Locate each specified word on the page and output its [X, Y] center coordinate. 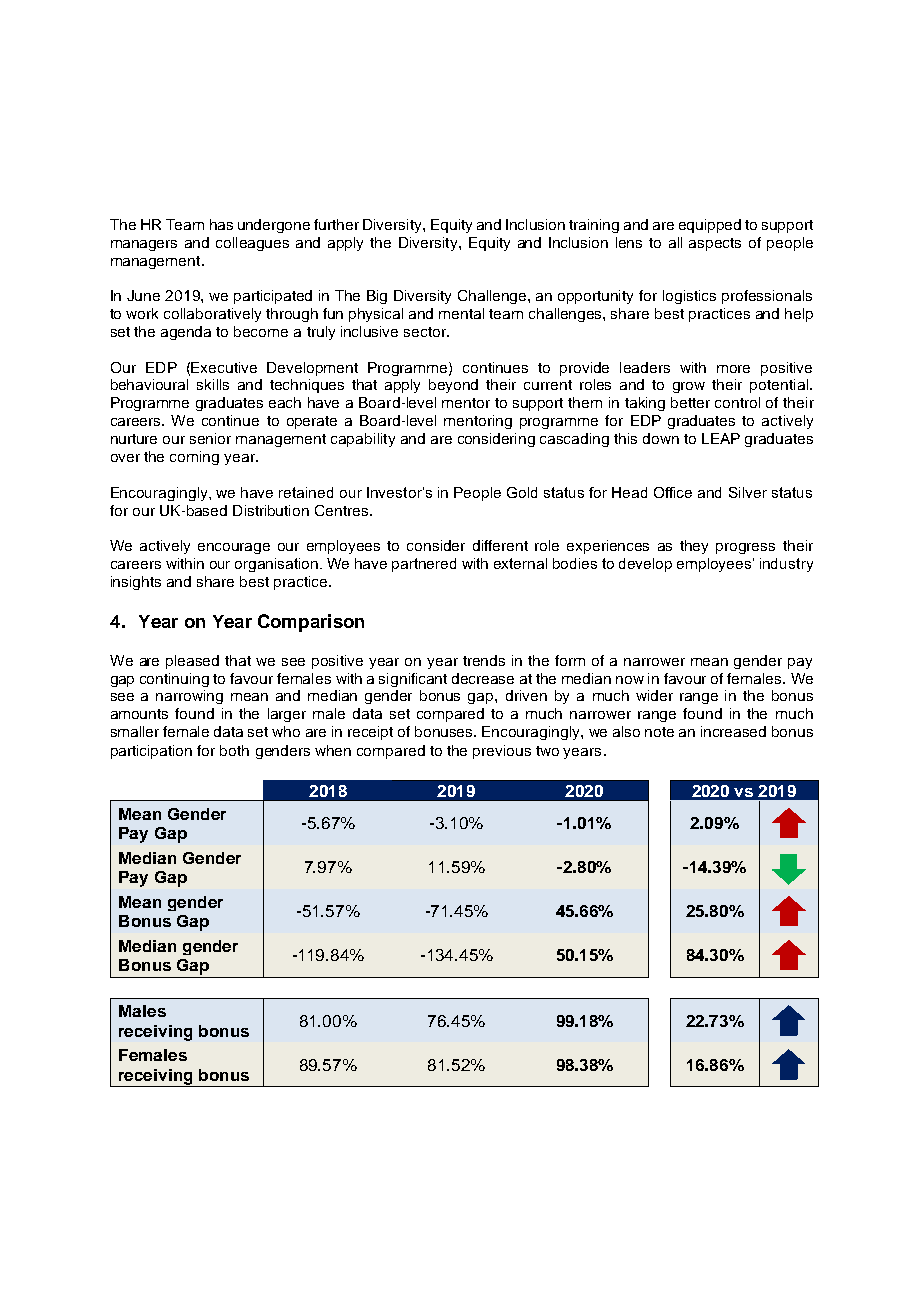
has [221, 224]
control [737, 402]
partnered [424, 565]
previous [502, 752]
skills [213, 384]
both [234, 750]
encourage [234, 548]
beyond [453, 386]
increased [733, 731]
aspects [715, 244]
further [336, 224]
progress [745, 548]
